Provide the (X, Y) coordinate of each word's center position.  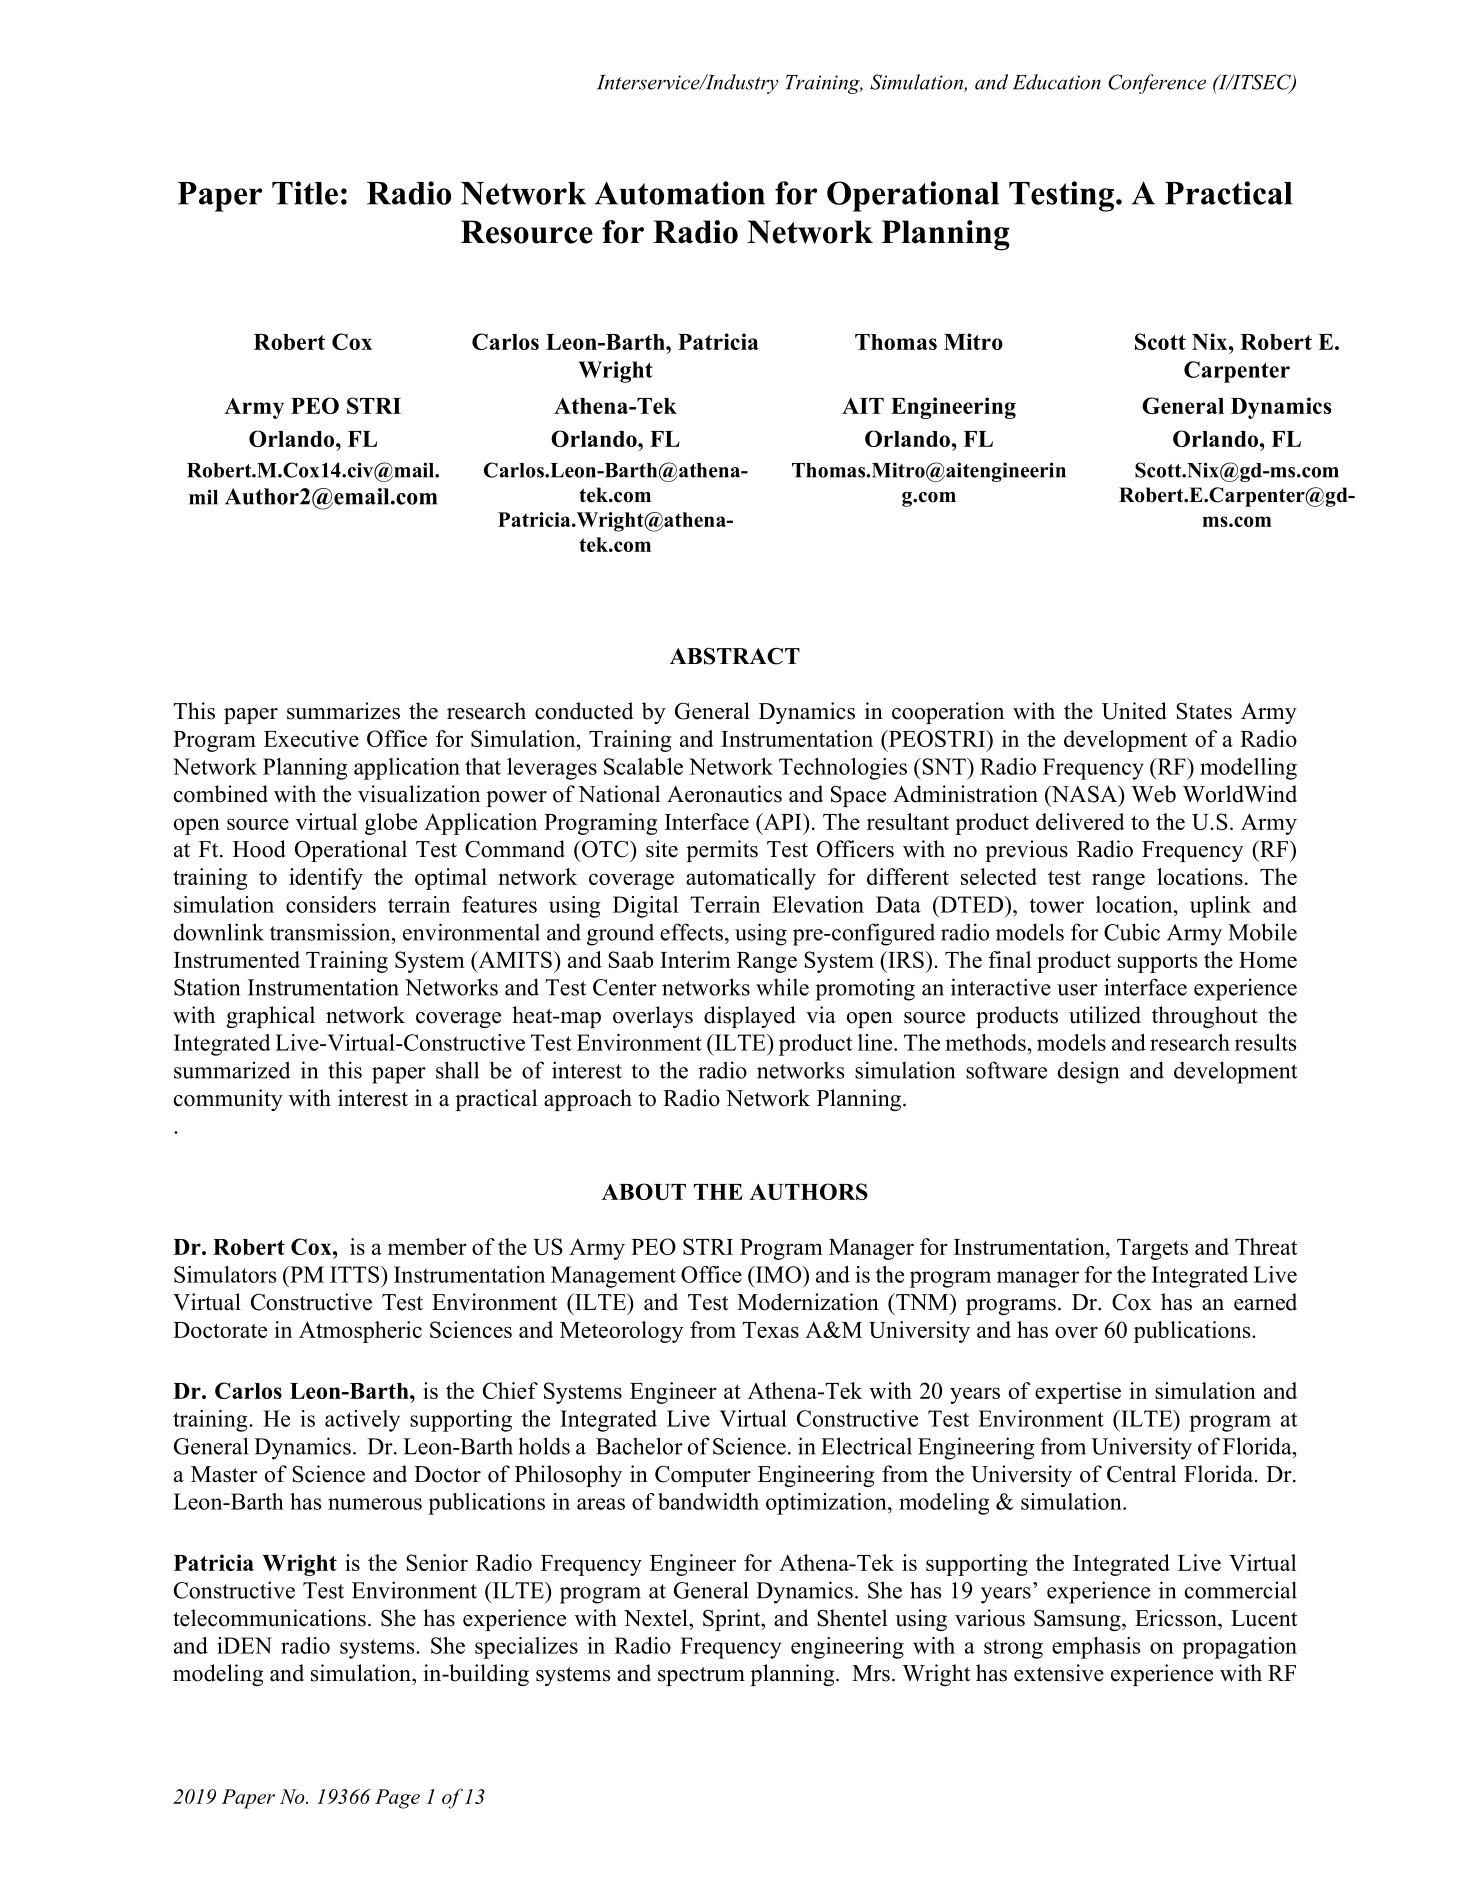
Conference (1157, 84)
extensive (1059, 1673)
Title (305, 193)
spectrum (701, 1676)
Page (397, 1799)
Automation (679, 193)
